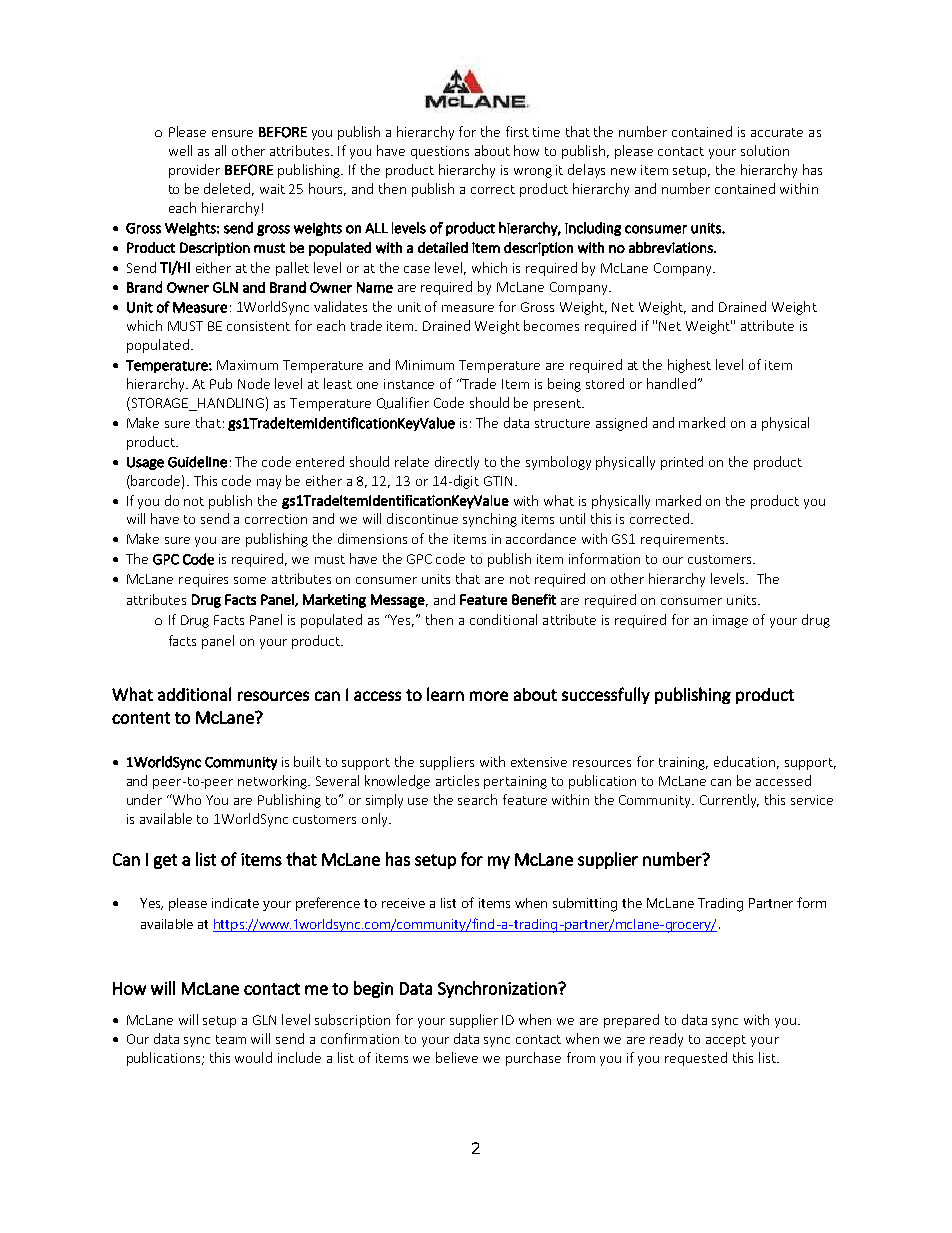 The width and height of the image is (952, 1233). I want to click on believe, so click(457, 1057).
